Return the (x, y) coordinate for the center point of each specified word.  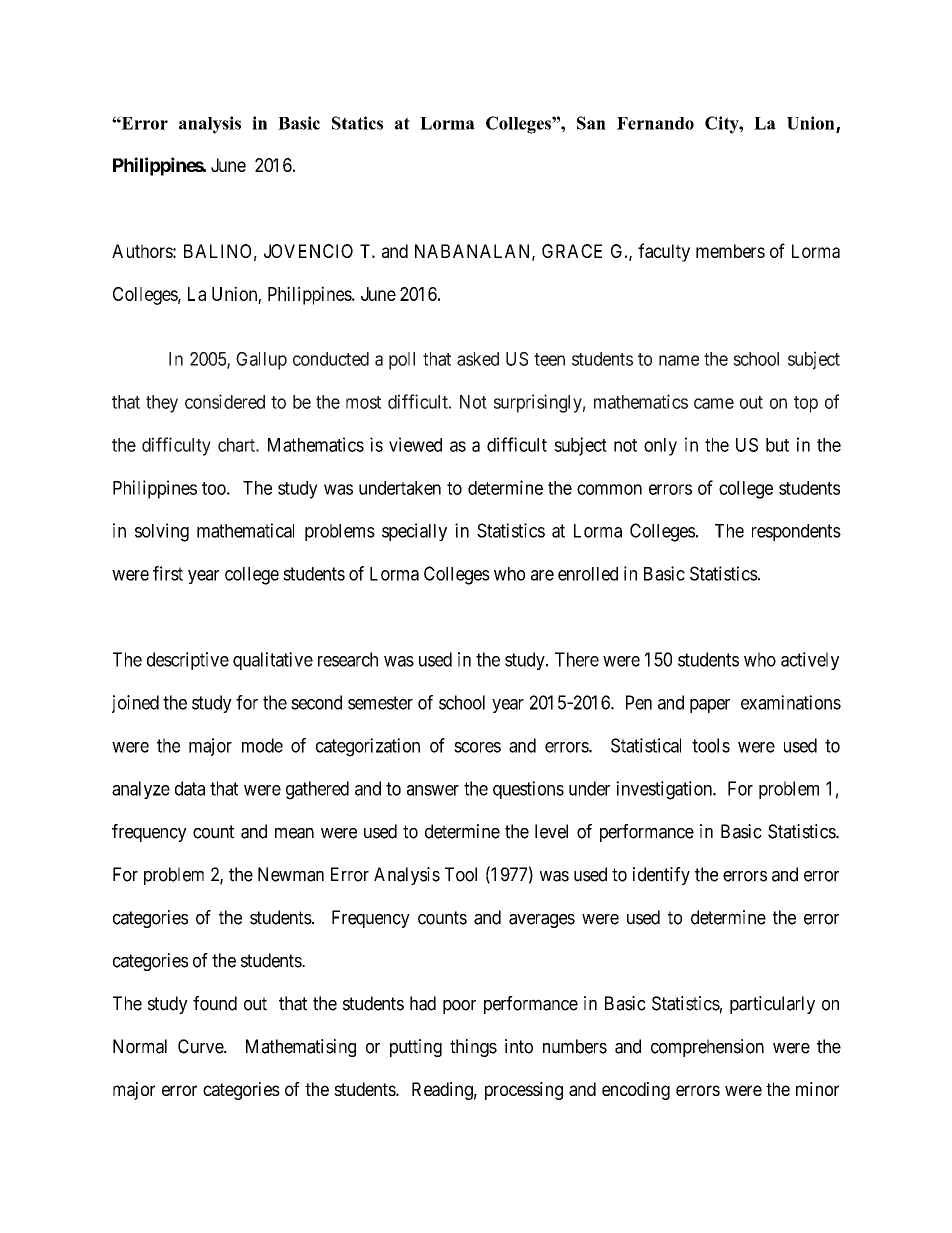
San (591, 123)
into (519, 1046)
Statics (357, 123)
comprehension (707, 1048)
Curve (201, 1046)
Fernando (655, 123)
